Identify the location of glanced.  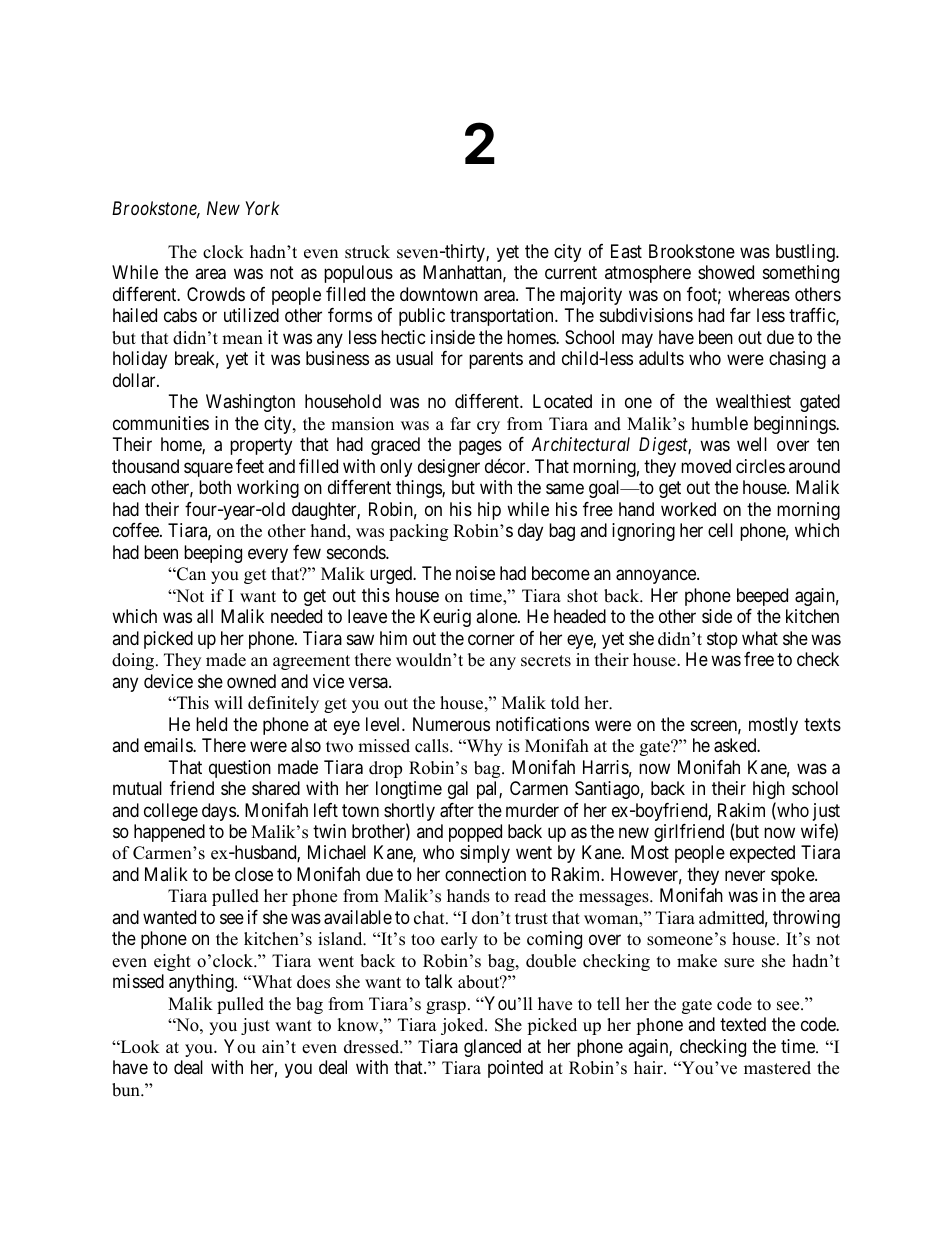
(492, 1048).
